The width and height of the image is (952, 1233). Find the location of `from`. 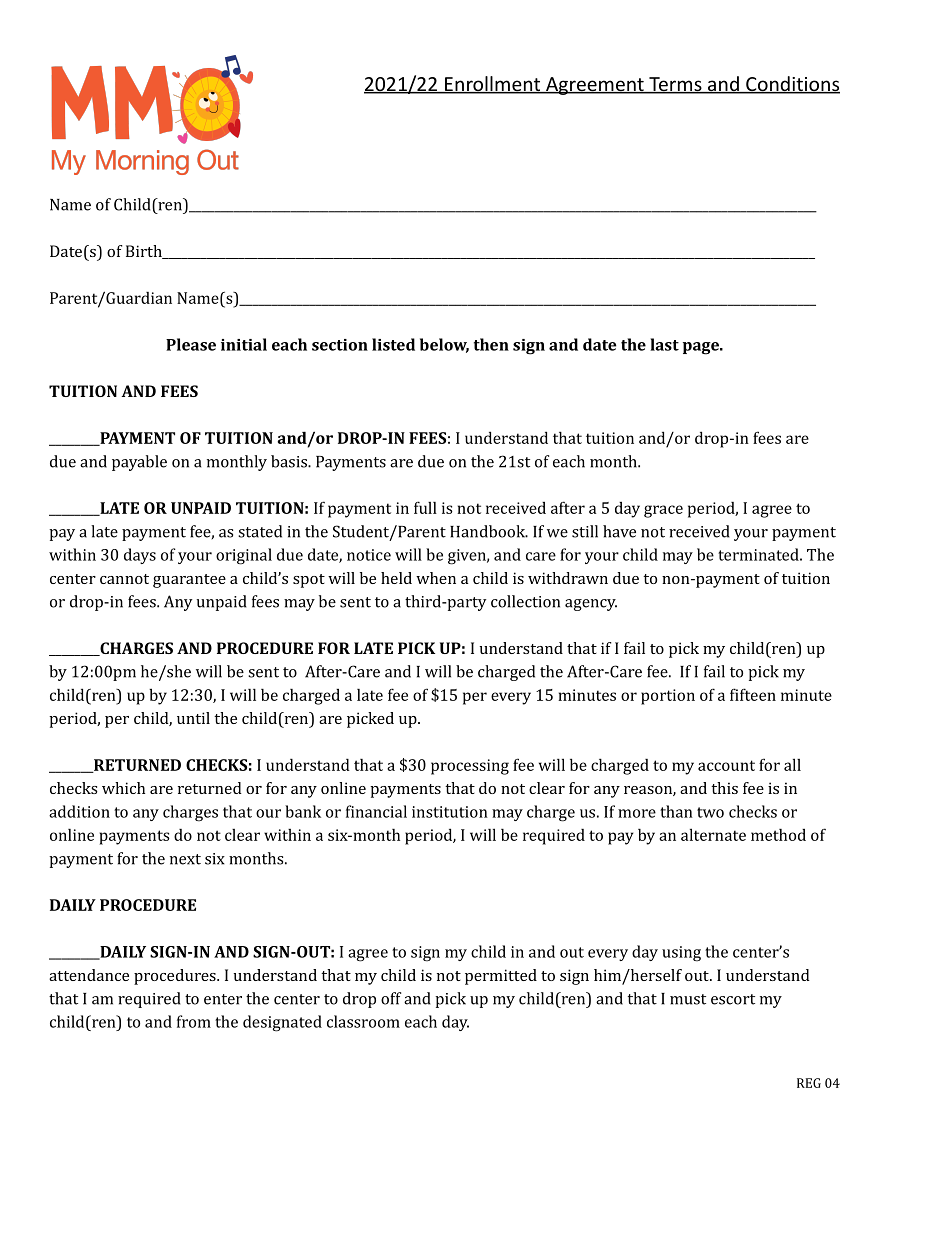

from is located at coordinates (194, 1021).
